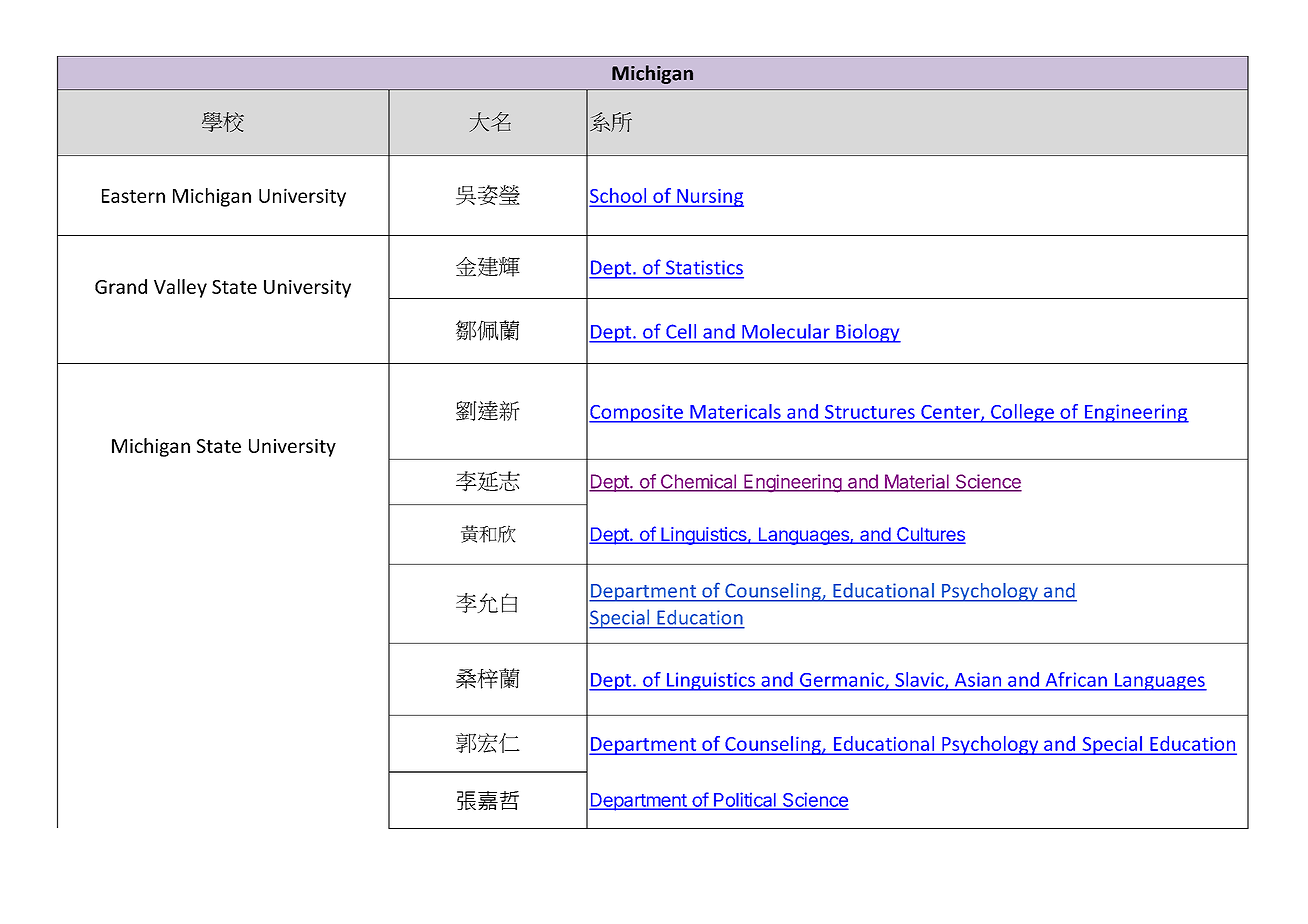  Describe the element at coordinates (180, 288) in the document. I see `Valley` at that location.
